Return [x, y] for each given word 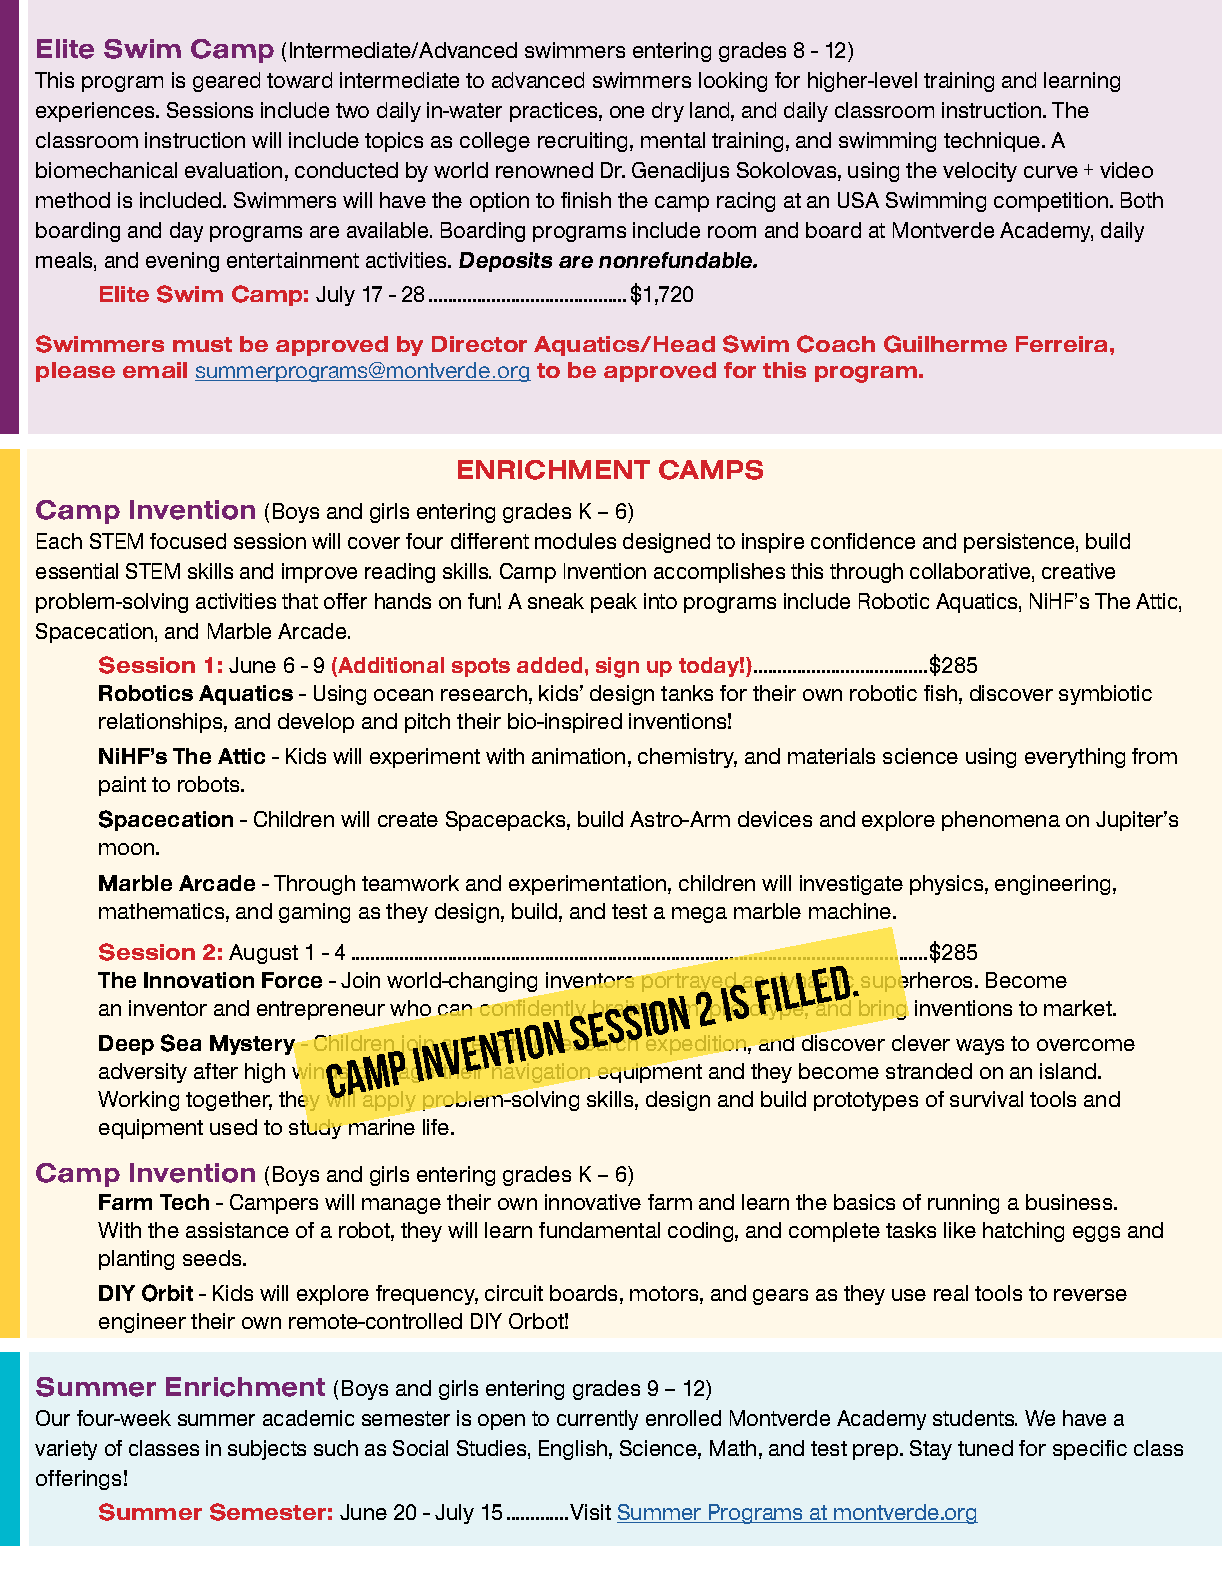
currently [597, 1420]
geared [226, 82]
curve [1051, 172]
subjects [267, 1450]
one [627, 112]
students [975, 1418]
